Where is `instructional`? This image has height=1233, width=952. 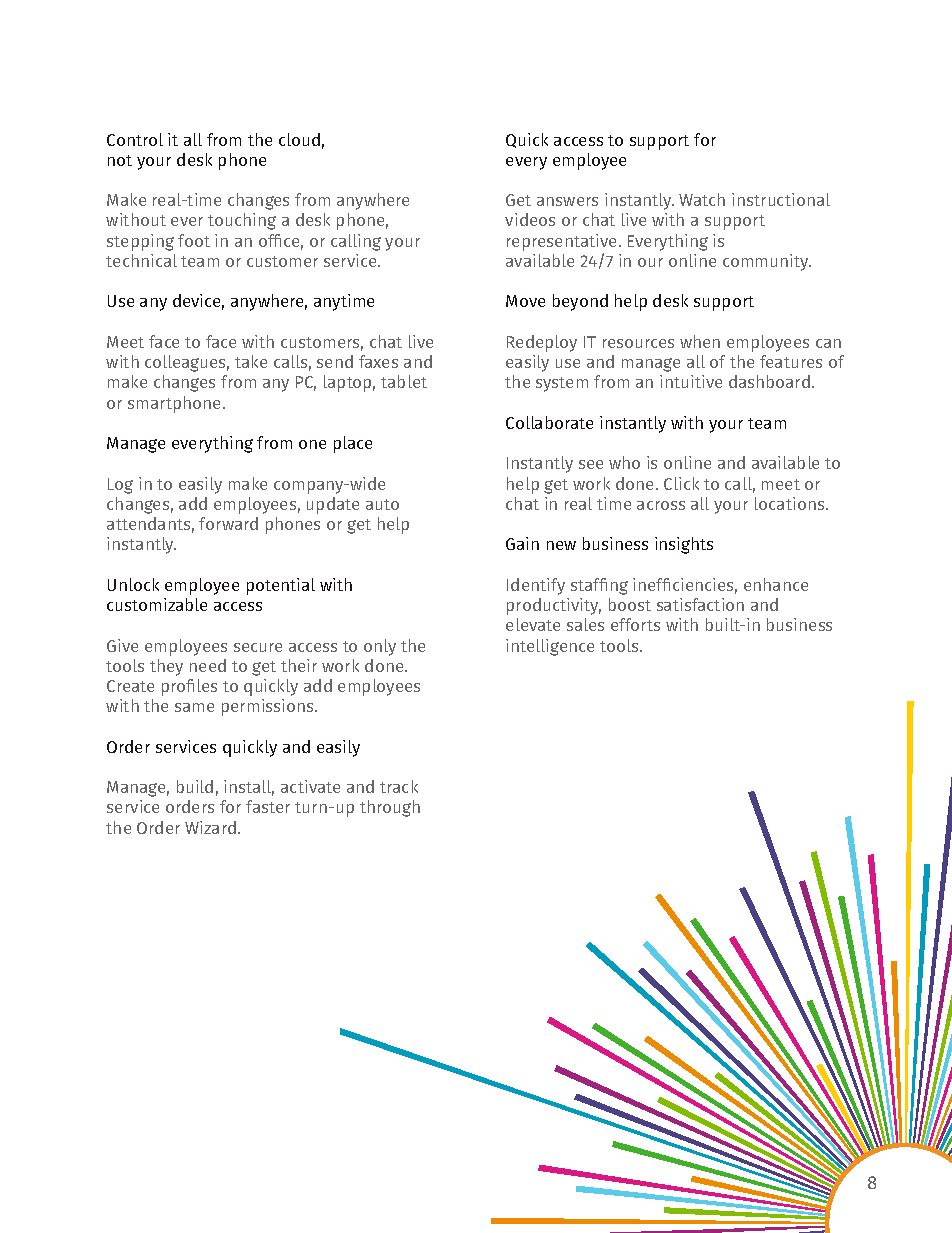
instructional is located at coordinates (781, 199).
